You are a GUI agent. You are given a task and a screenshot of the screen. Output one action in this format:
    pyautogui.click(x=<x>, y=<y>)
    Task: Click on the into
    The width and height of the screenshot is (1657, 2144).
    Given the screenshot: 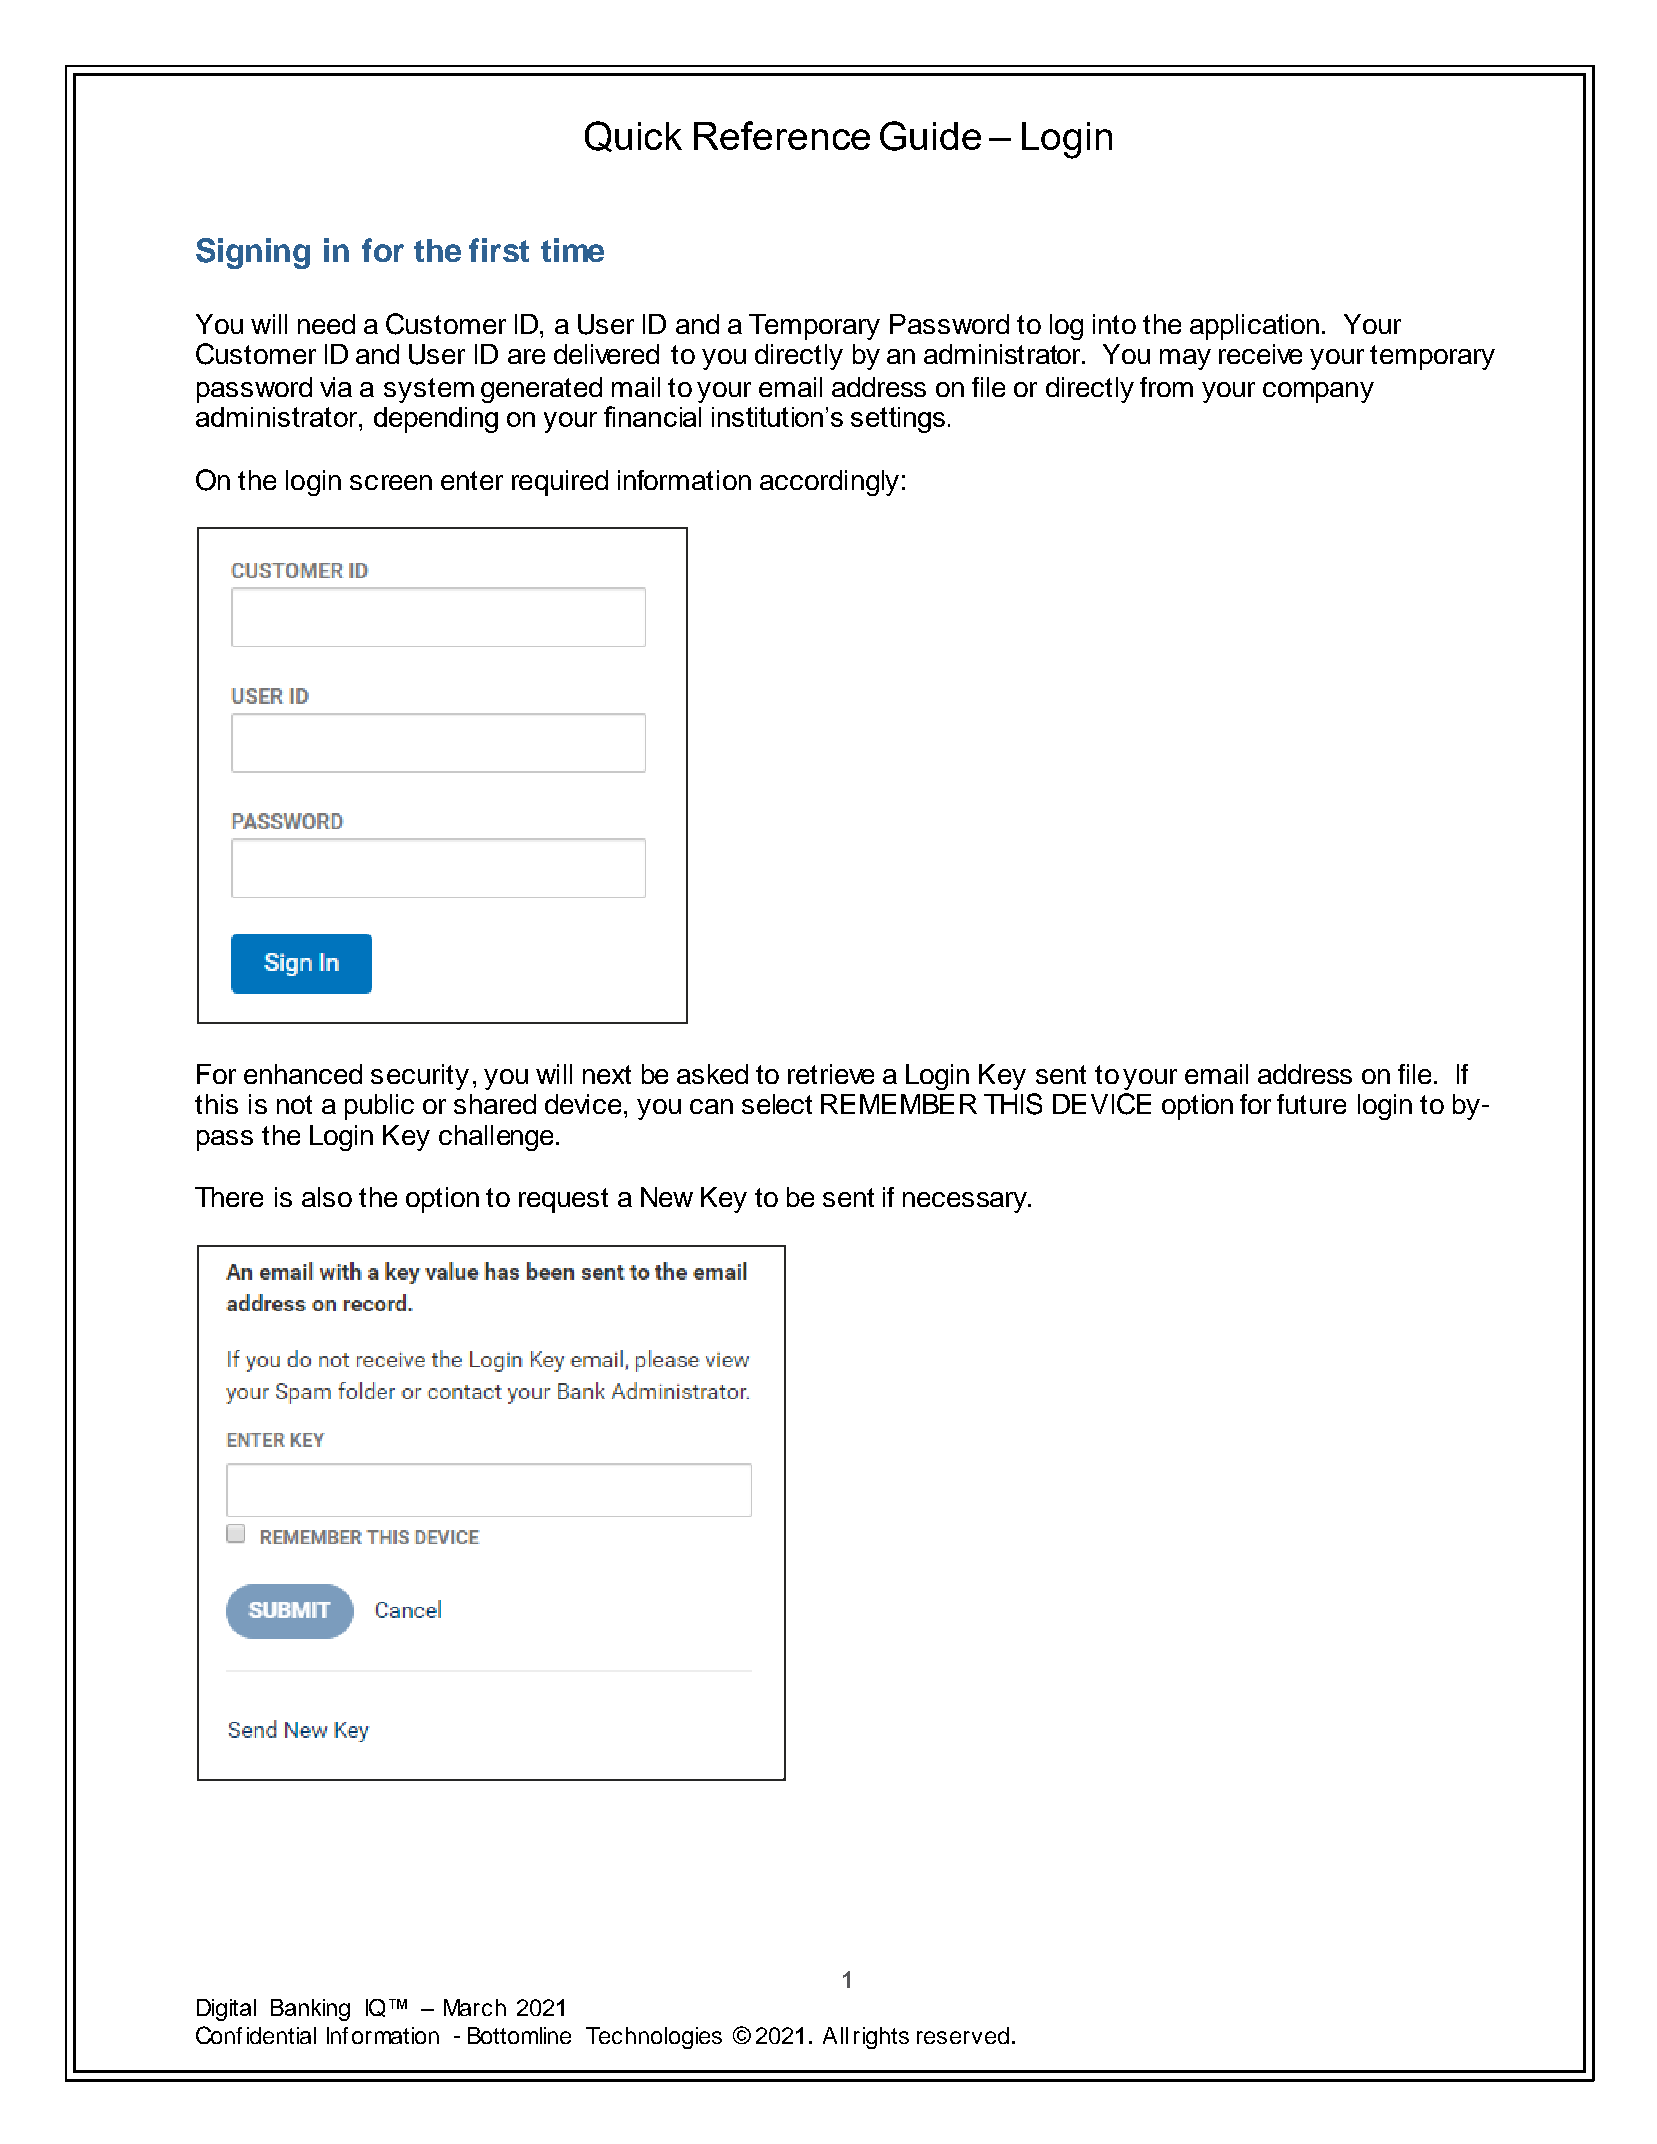 What is the action you would take?
    pyautogui.click(x=1114, y=324)
